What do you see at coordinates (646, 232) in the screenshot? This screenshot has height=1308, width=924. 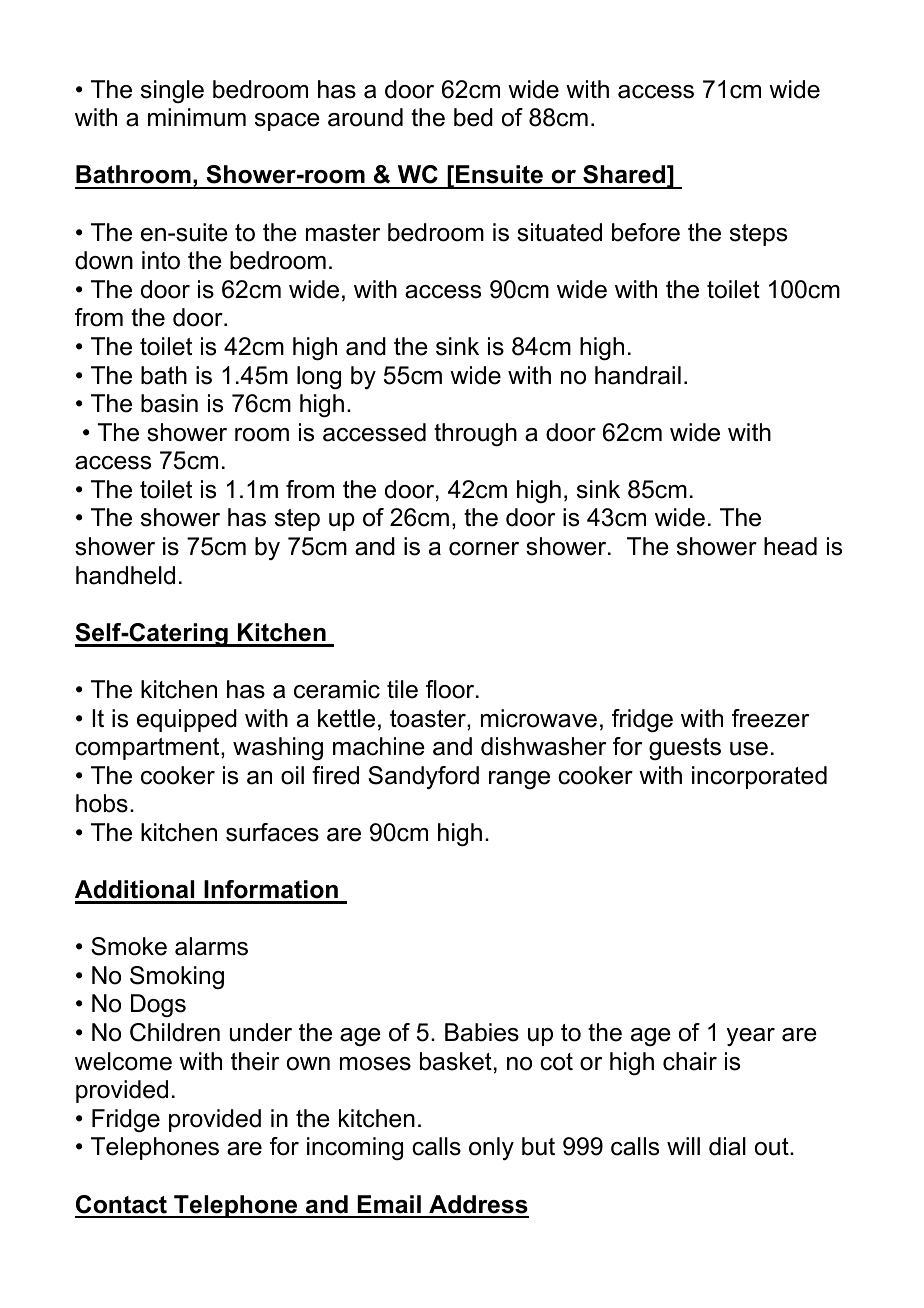 I see `before` at bounding box center [646, 232].
